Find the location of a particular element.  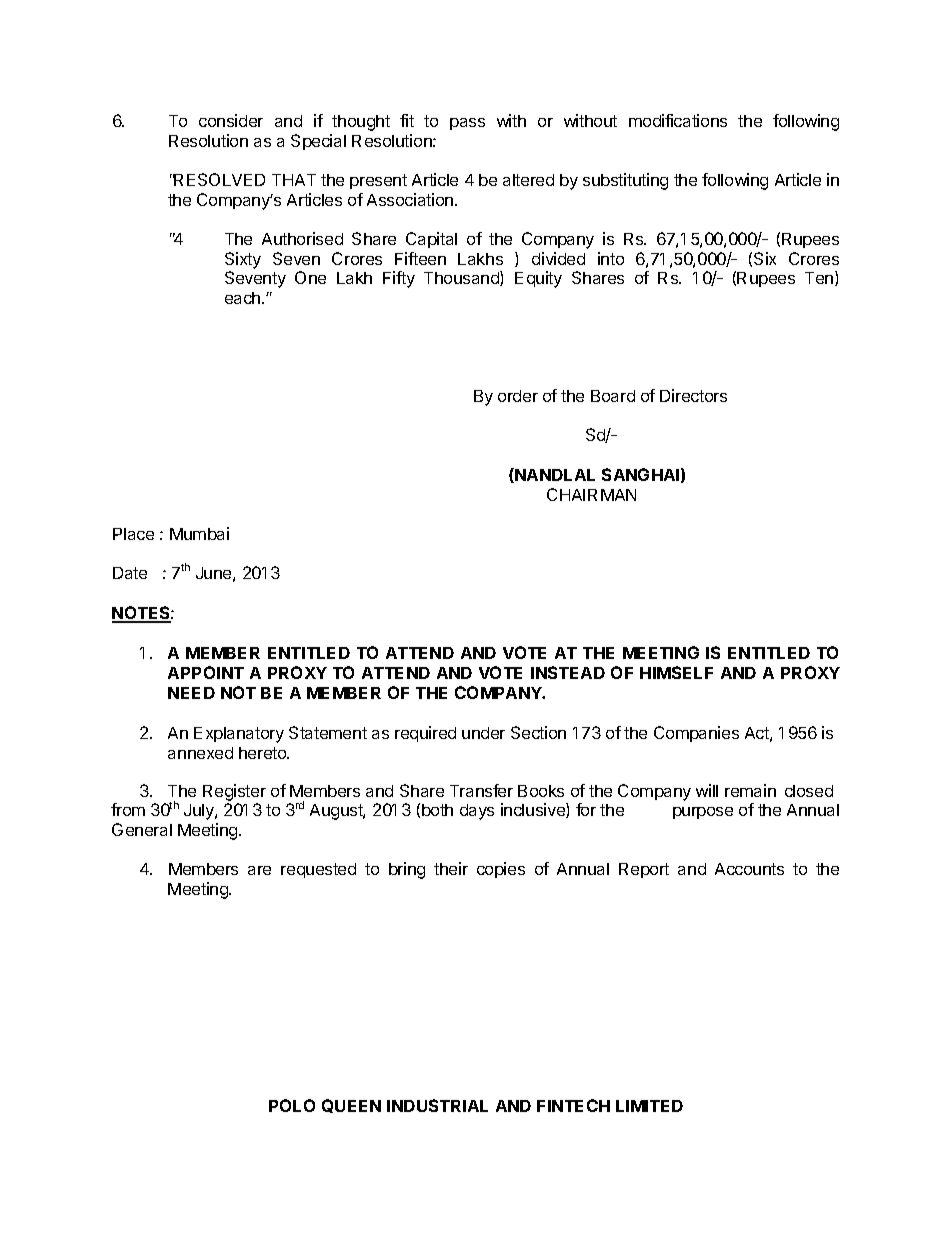

order is located at coordinates (518, 396).
